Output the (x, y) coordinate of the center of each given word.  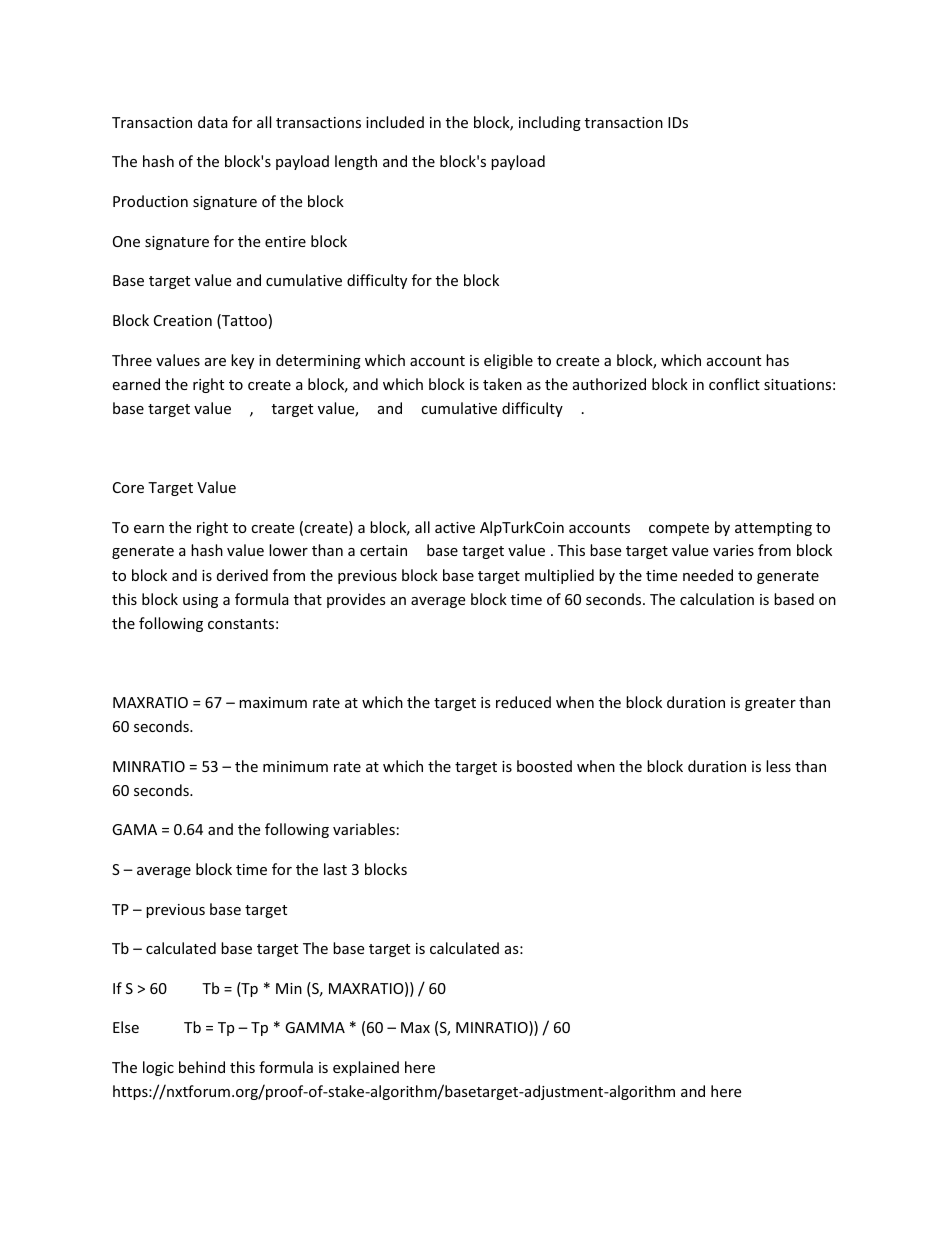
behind (202, 1067)
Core (128, 487)
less (778, 766)
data (213, 122)
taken (502, 384)
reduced (523, 702)
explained (366, 1068)
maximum (273, 702)
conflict (734, 384)
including (550, 123)
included (395, 122)
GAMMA (315, 1027)
